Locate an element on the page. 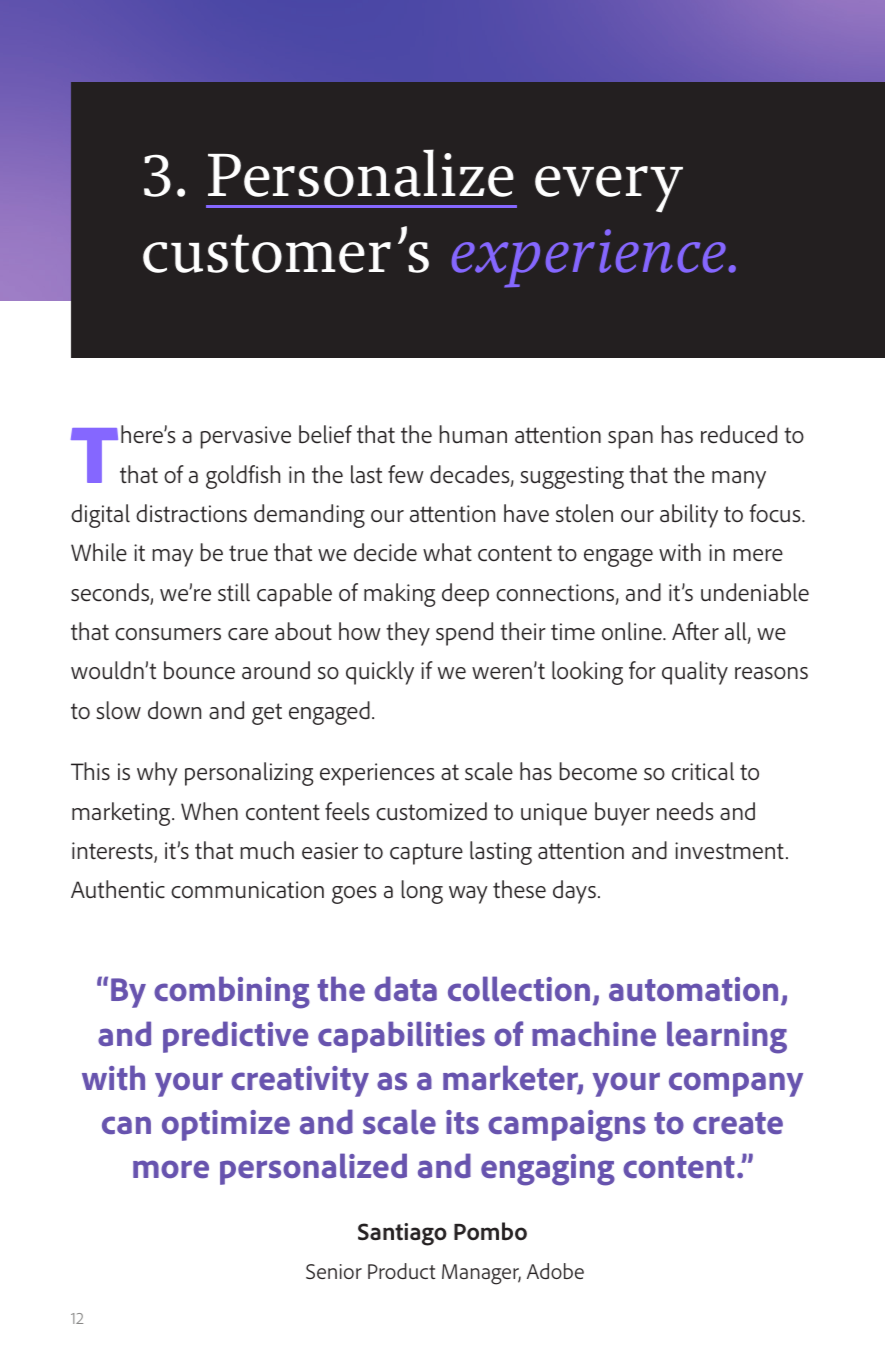 This page has height=1372, width=885. critical is located at coordinates (703, 771).
